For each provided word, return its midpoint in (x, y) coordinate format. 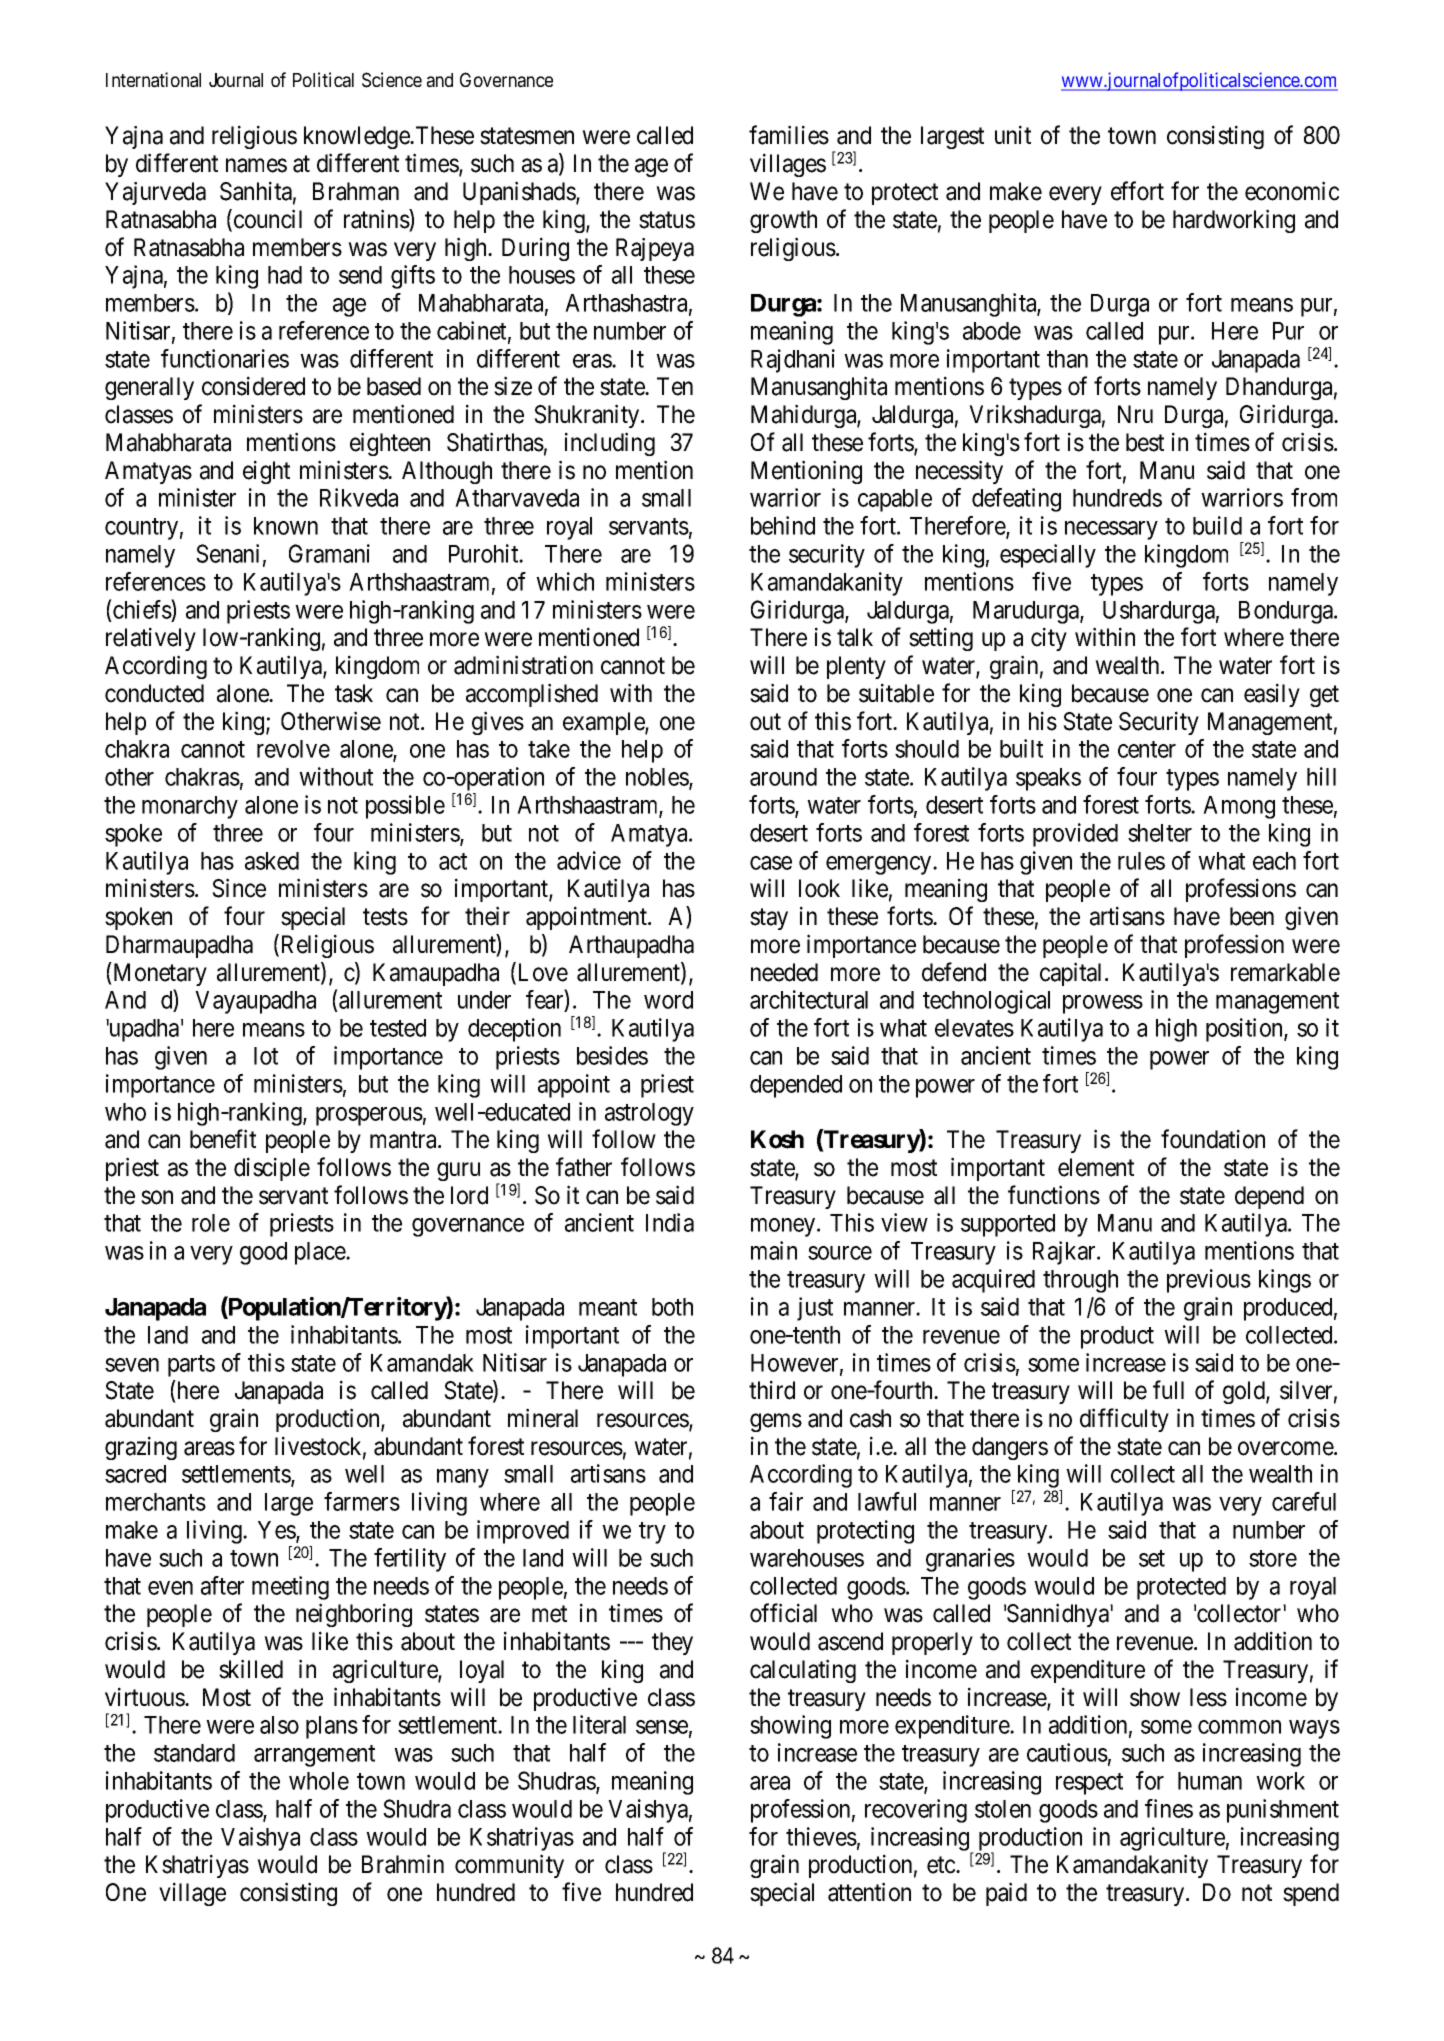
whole (319, 1781)
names (256, 166)
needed (784, 972)
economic (1292, 191)
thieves (821, 1836)
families (789, 135)
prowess (1103, 1004)
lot (266, 1056)
